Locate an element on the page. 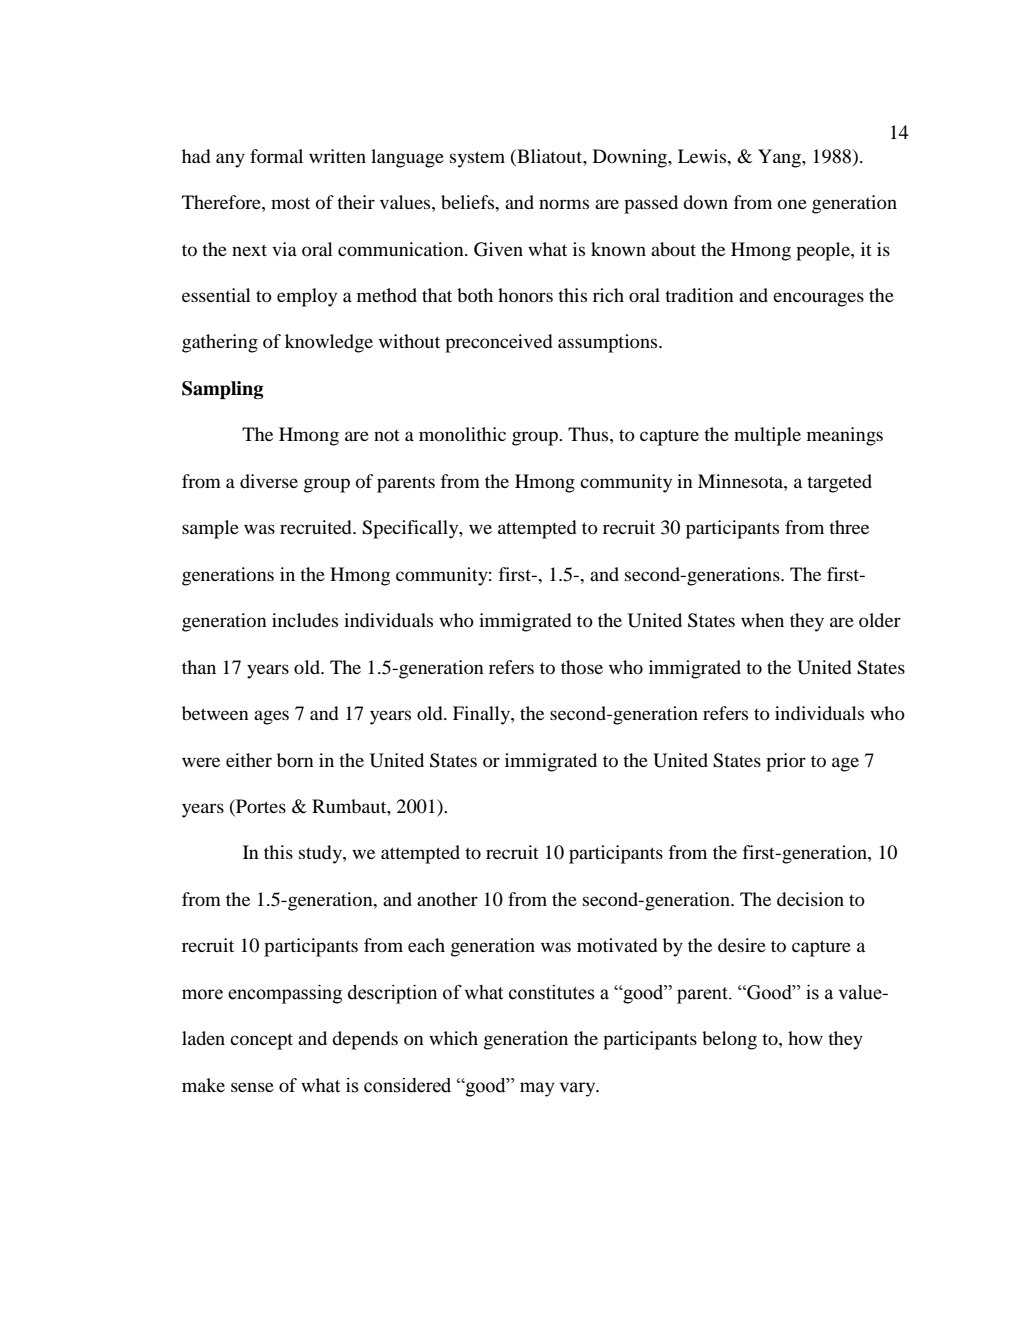  those is located at coordinates (582, 667).
